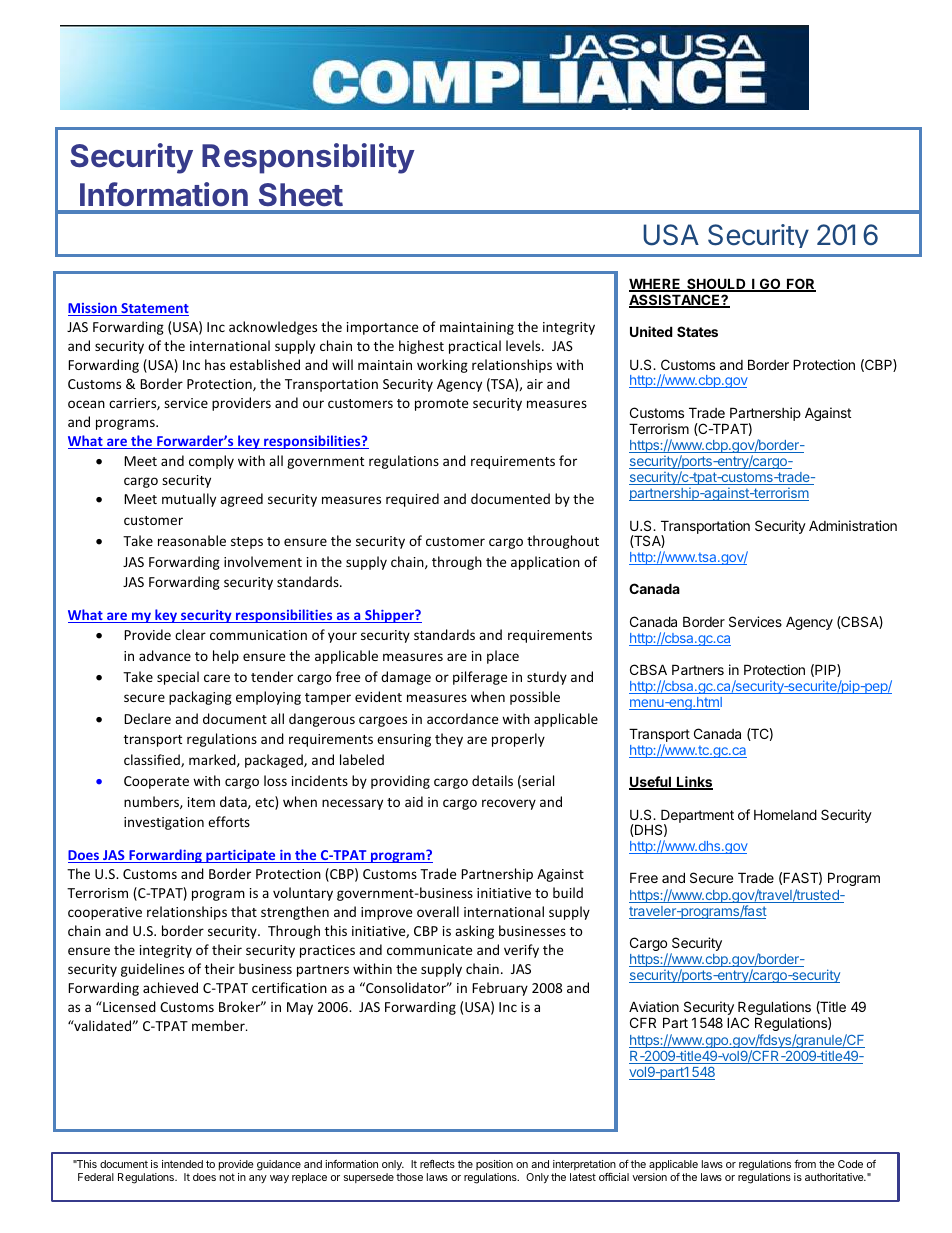 Image resolution: width=952 pixels, height=1233 pixels. I want to click on Sheet, so click(301, 195).
